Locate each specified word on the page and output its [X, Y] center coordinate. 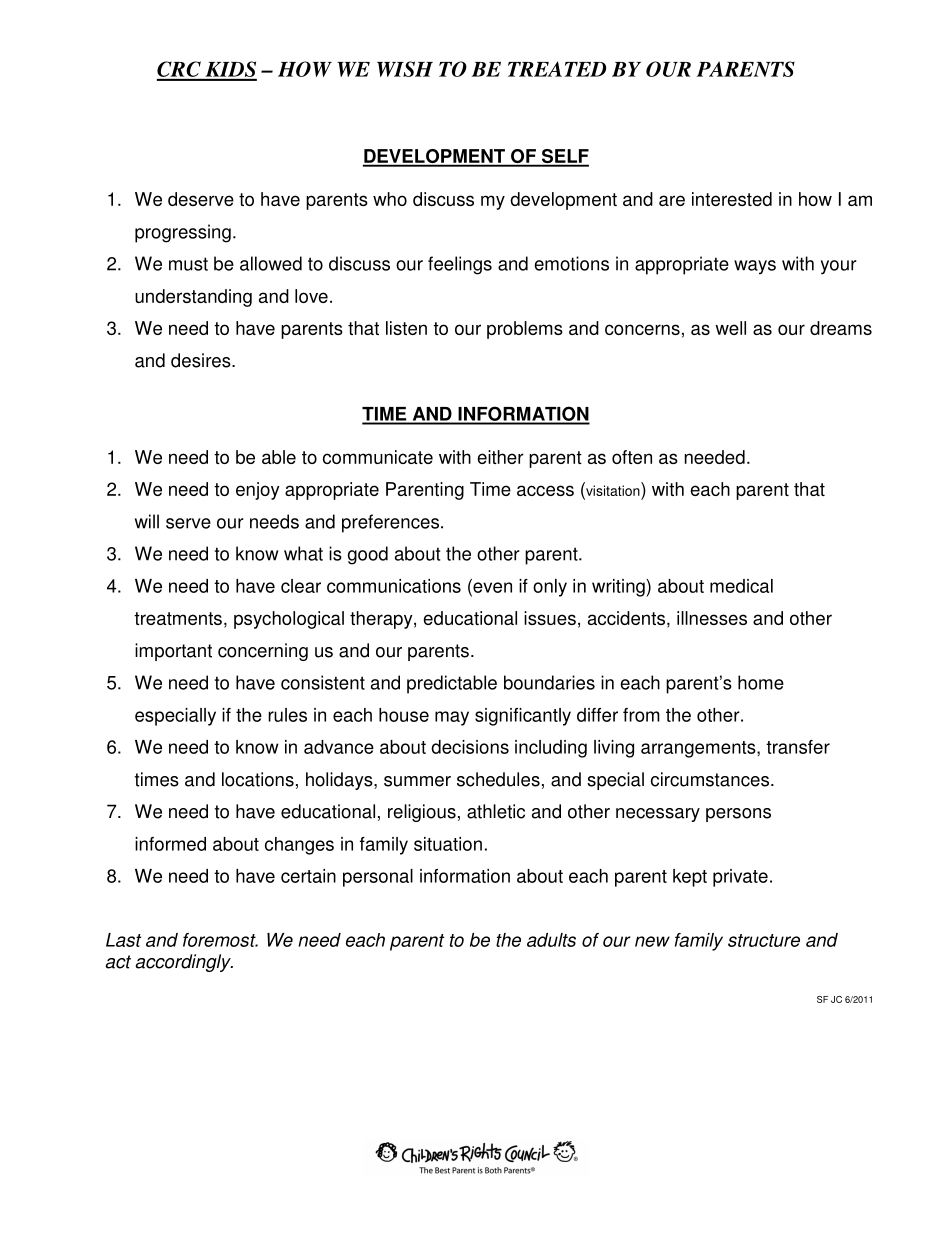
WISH [405, 69]
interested [732, 199]
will [147, 521]
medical [741, 586]
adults [551, 940]
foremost [220, 940]
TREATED [557, 69]
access [545, 490]
